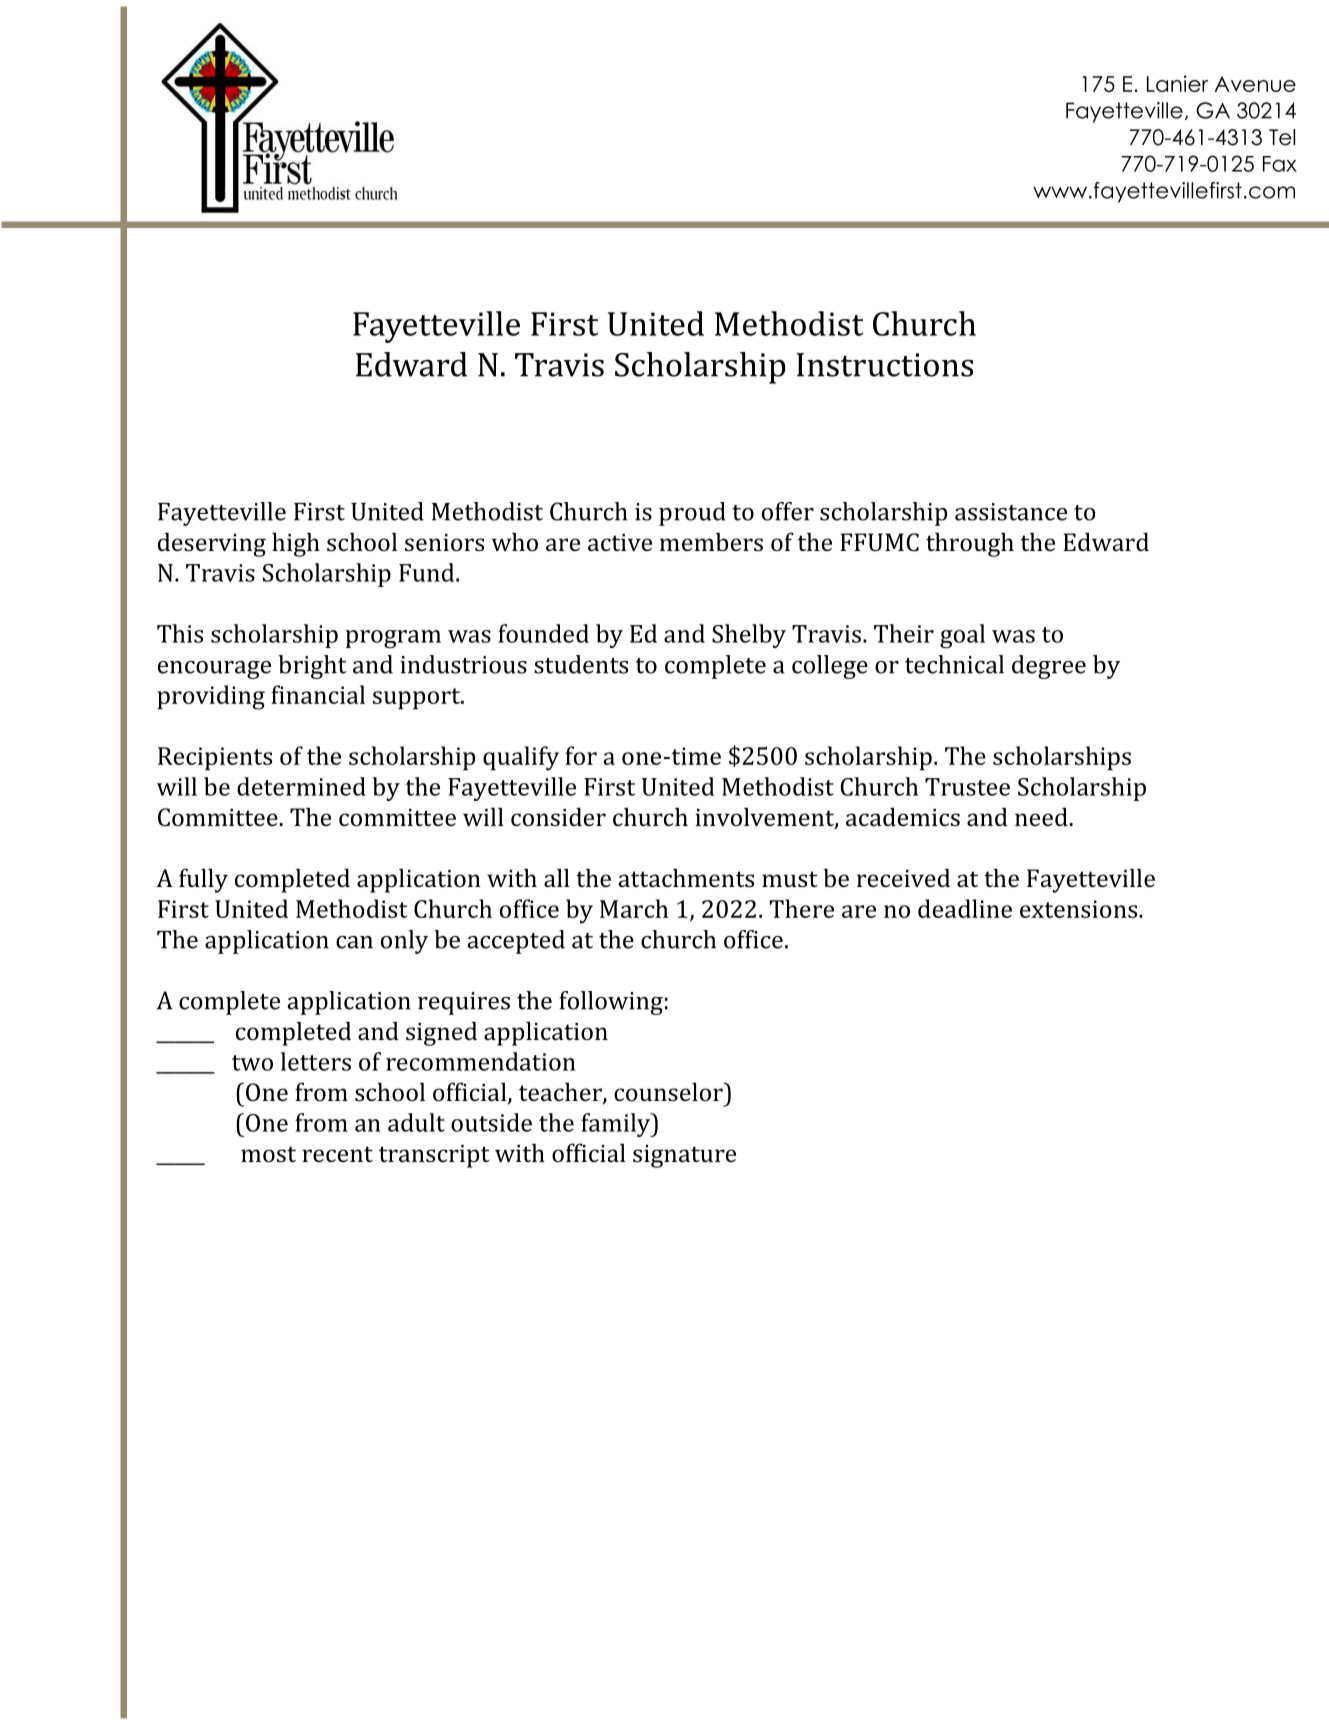  What do you see at coordinates (337, 1154) in the image?
I see `recent` at bounding box center [337, 1154].
